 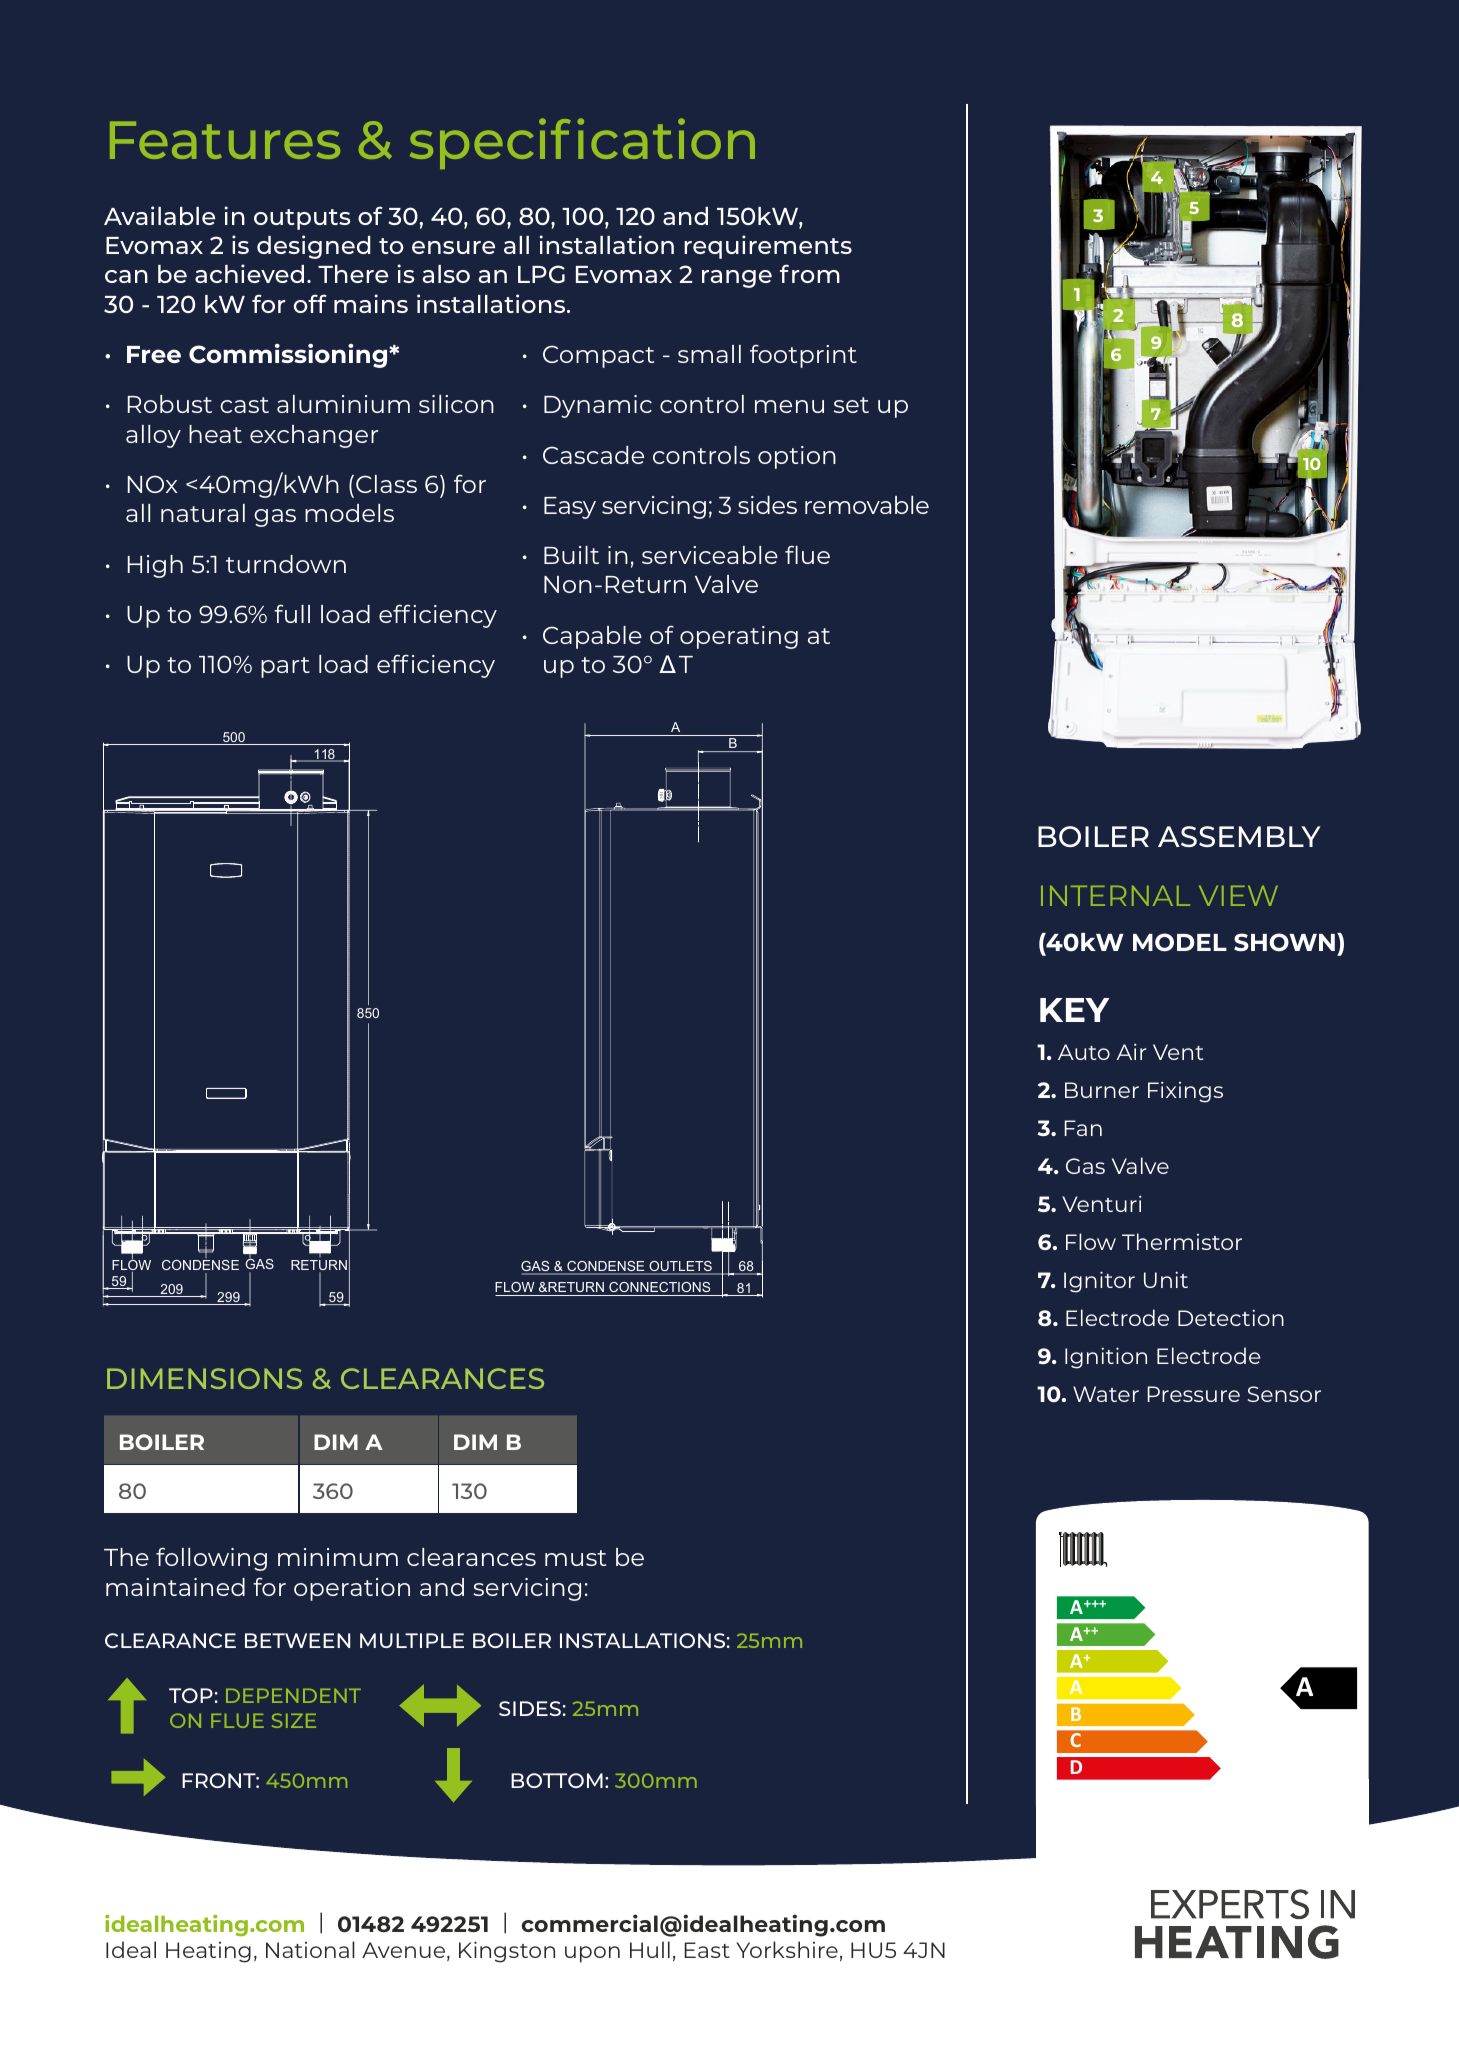 What do you see at coordinates (680, 1267) in the document?
I see `OUTLETS` at bounding box center [680, 1267].
